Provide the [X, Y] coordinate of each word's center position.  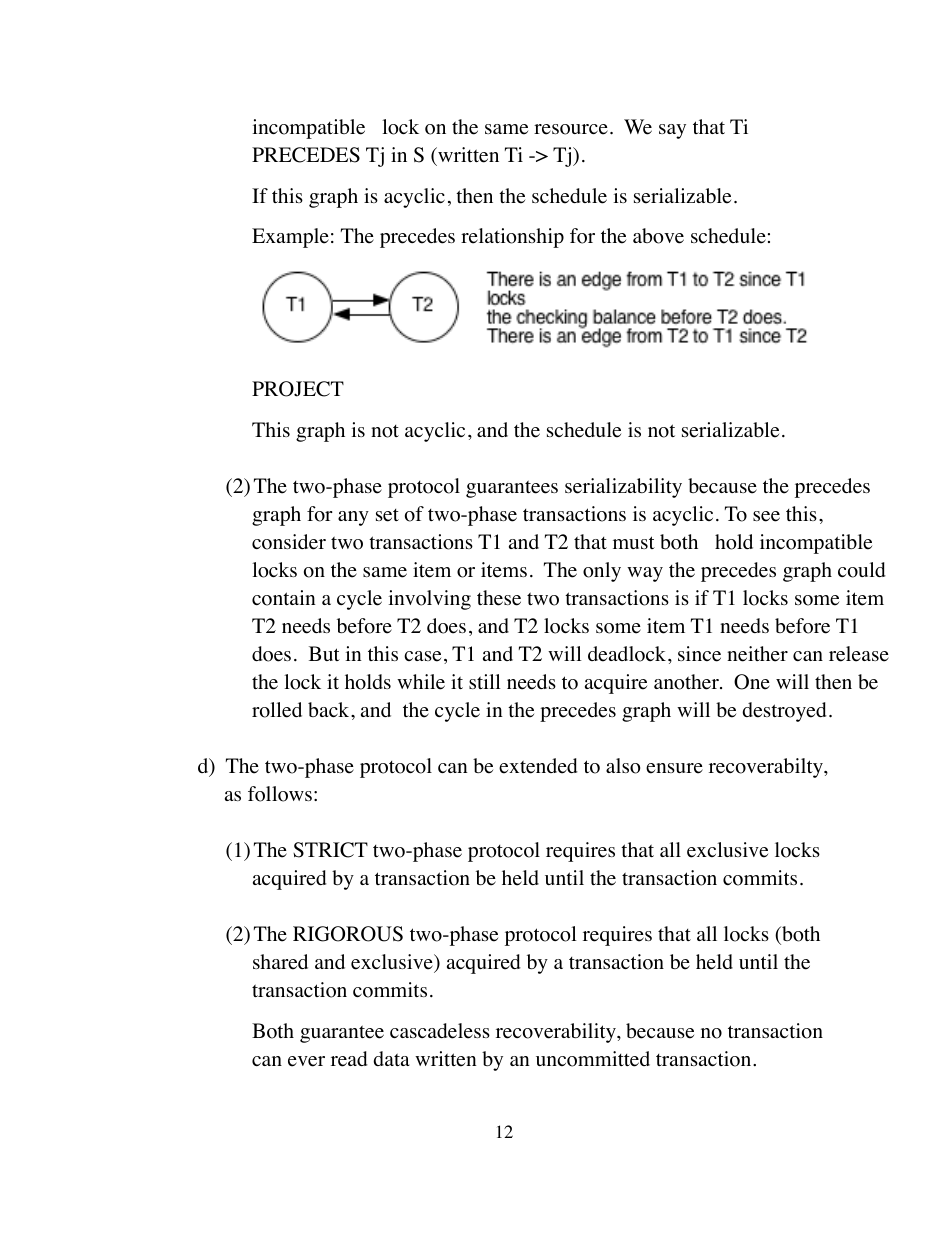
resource [571, 129]
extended [538, 766]
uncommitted [593, 1059]
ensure [674, 768]
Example [290, 238]
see [766, 516]
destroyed [784, 712]
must [634, 542]
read [349, 1059]
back [330, 709]
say [672, 131]
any [353, 518]
